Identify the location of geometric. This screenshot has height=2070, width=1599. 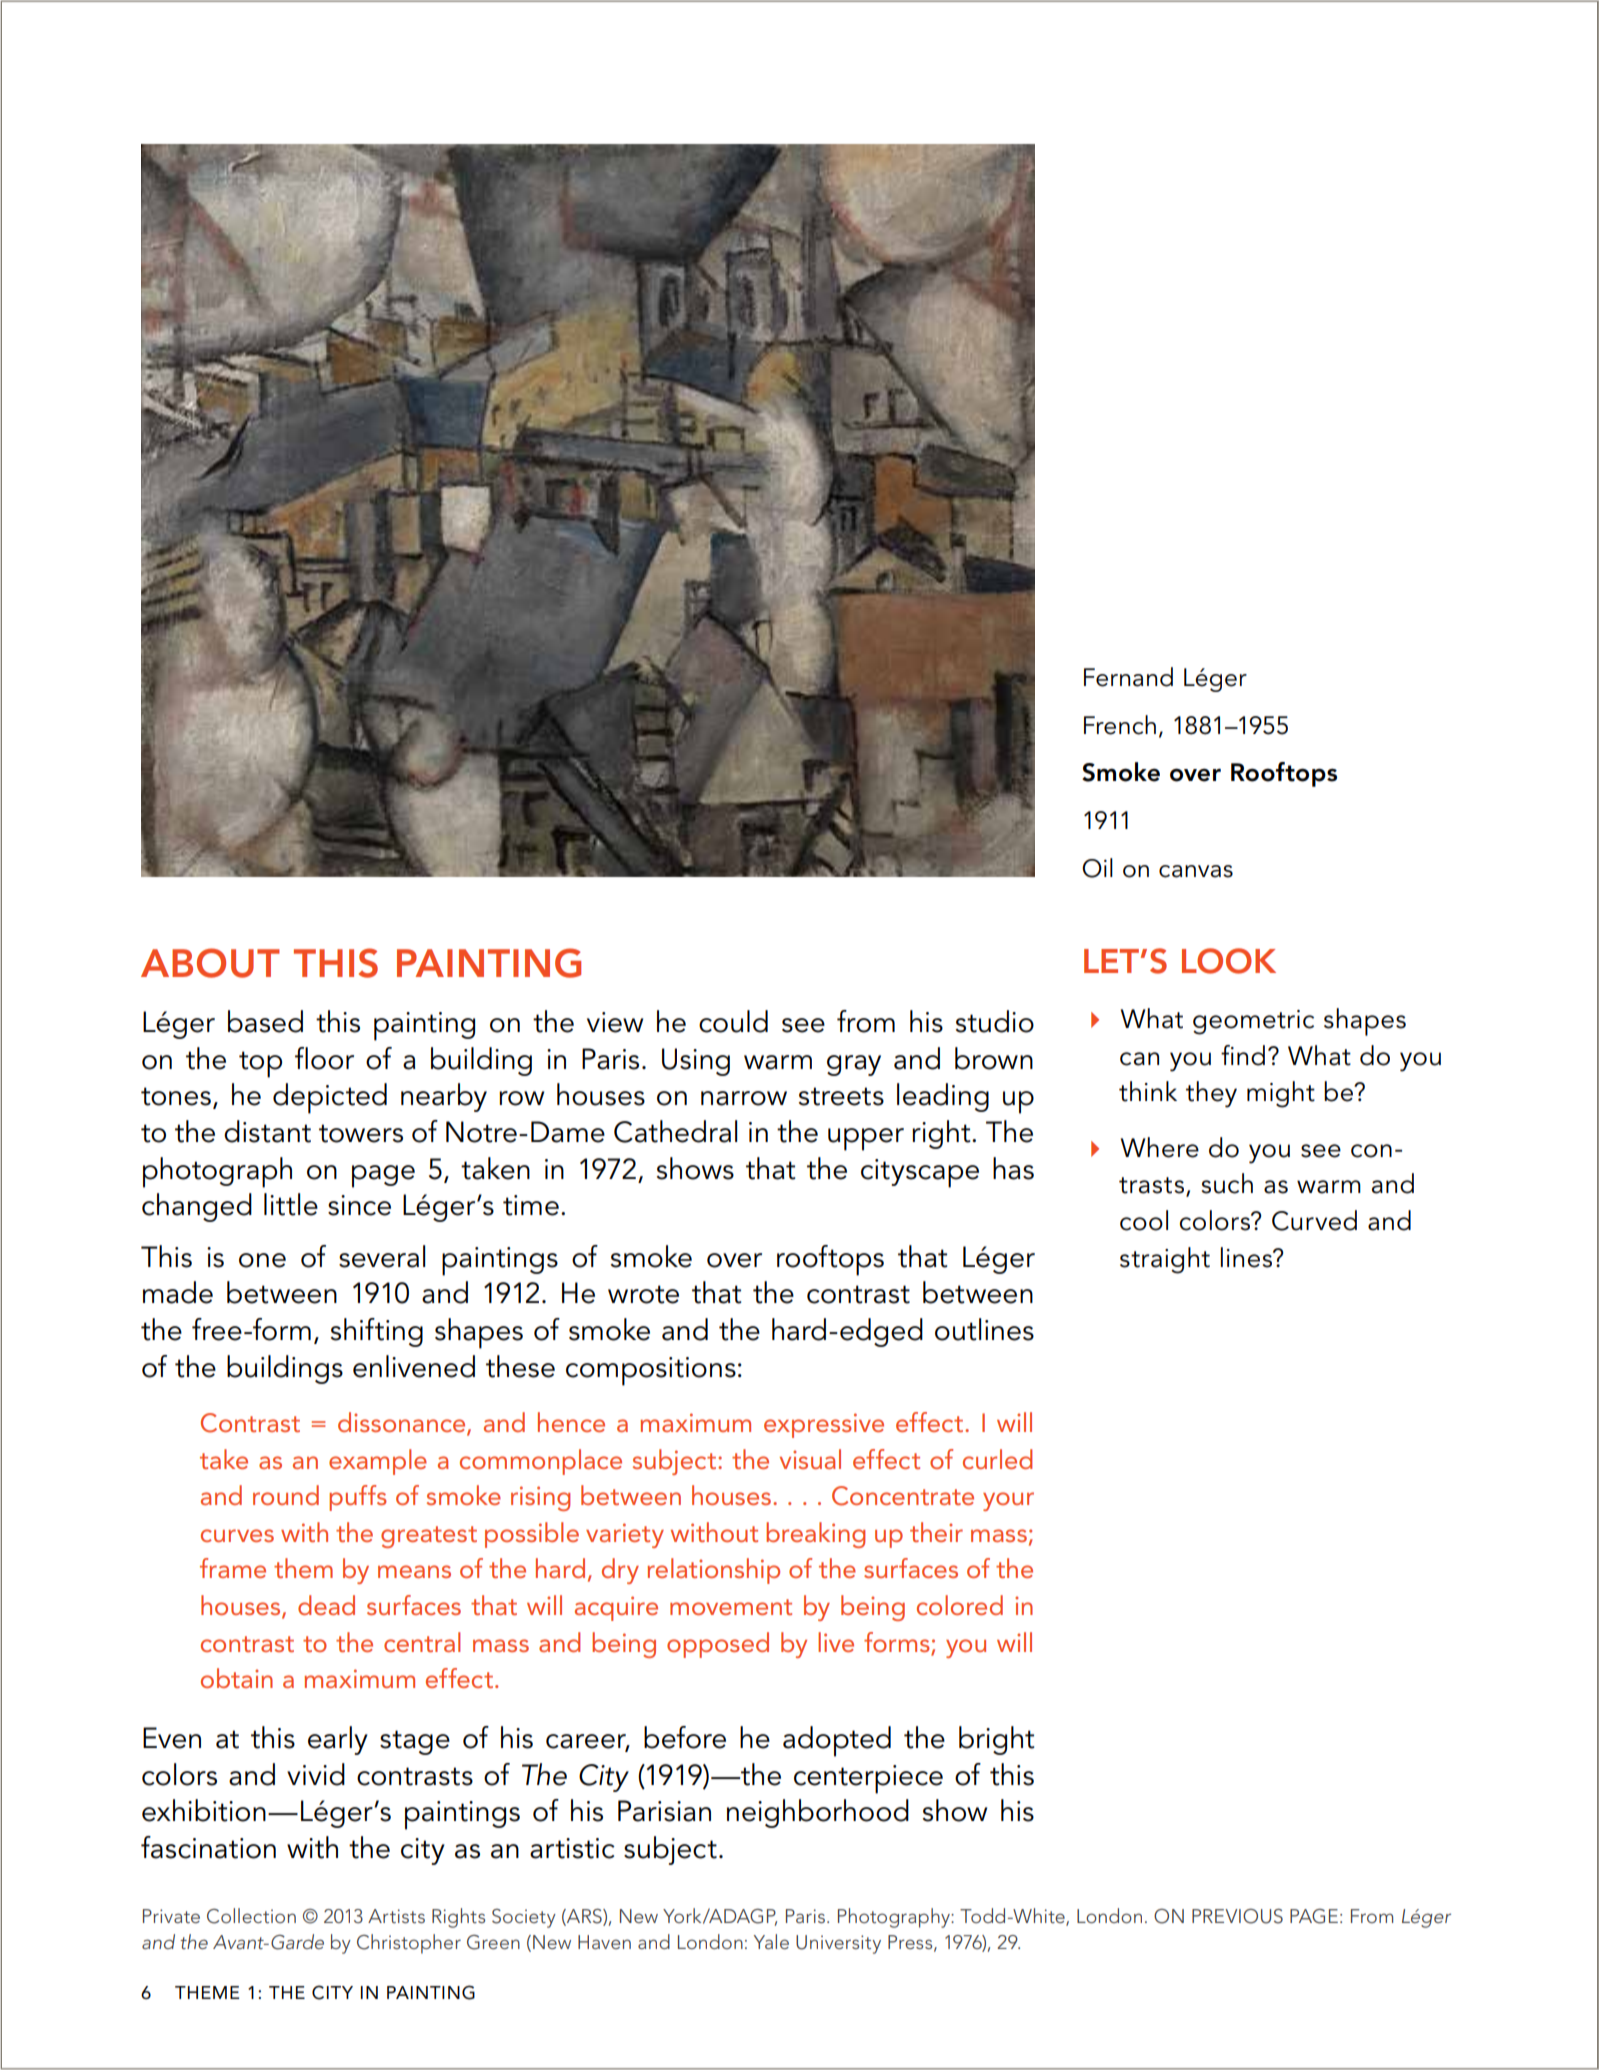
(1253, 1022).
